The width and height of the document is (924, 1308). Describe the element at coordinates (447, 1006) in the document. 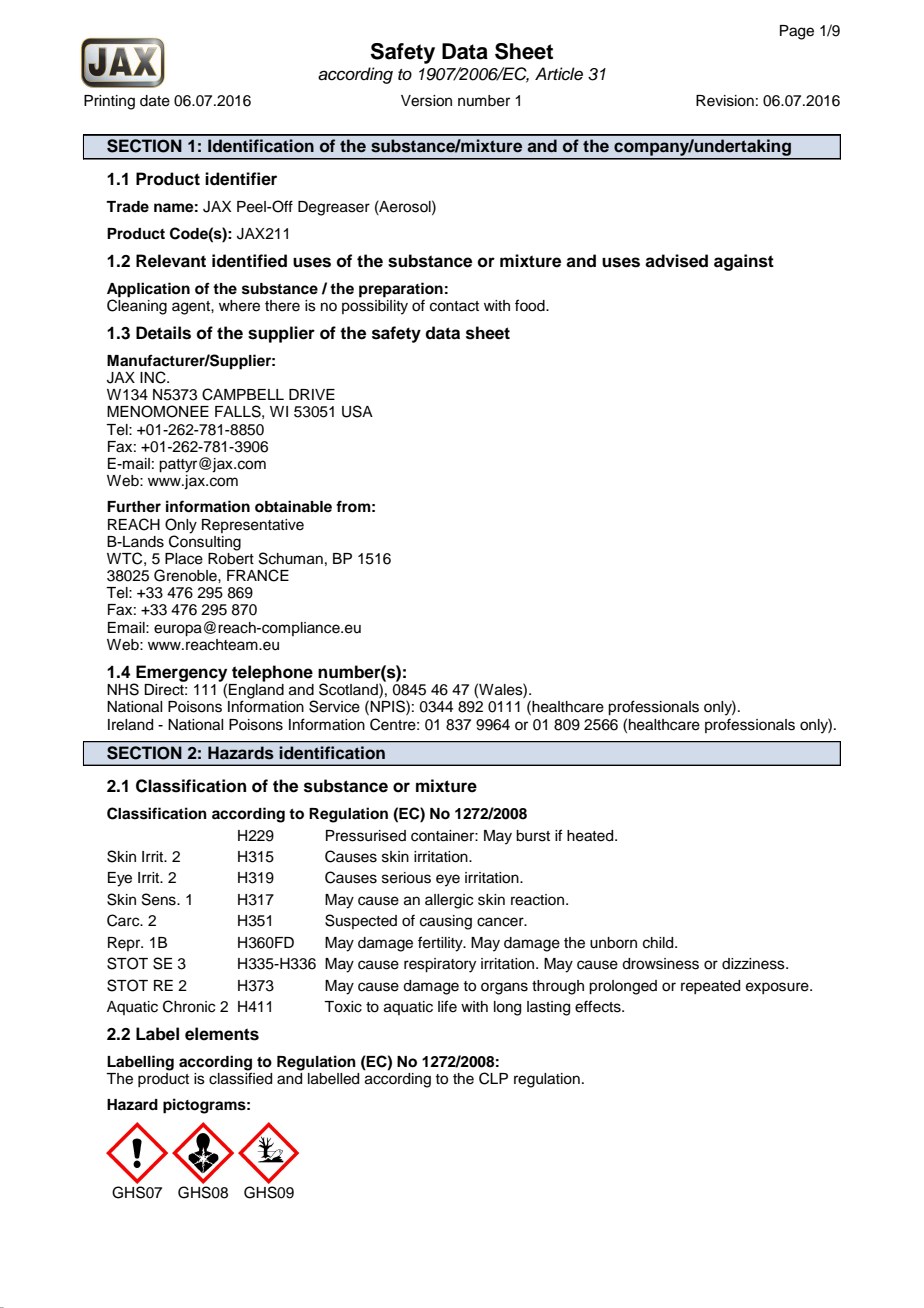

I see `life` at that location.
